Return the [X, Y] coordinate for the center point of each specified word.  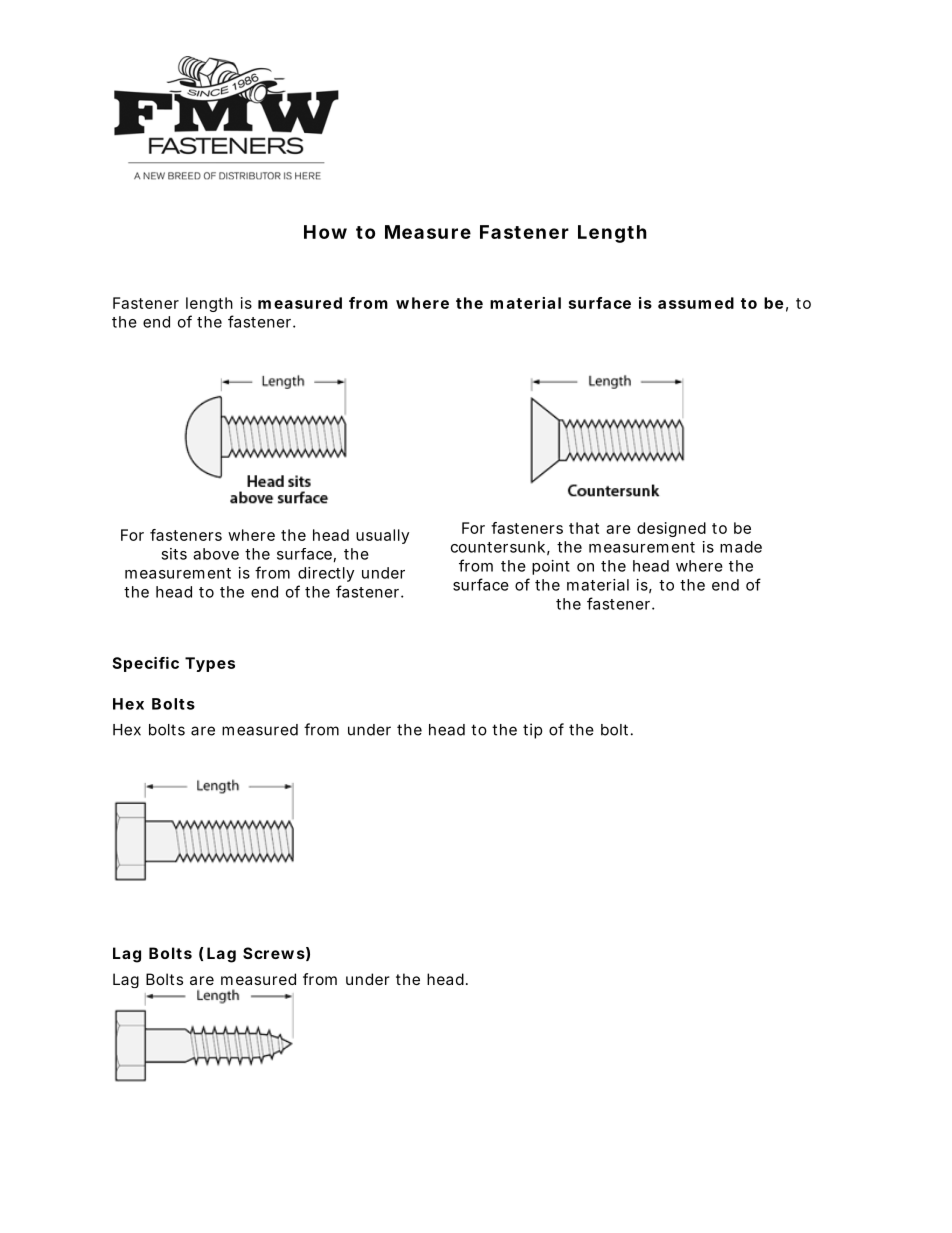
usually [382, 536]
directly [326, 574]
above [216, 554]
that [584, 528]
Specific [145, 664]
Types [210, 664]
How [325, 232]
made [741, 547]
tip [532, 731]
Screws [274, 953]
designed [671, 529]
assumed [696, 303]
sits [174, 554]
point [551, 567]
